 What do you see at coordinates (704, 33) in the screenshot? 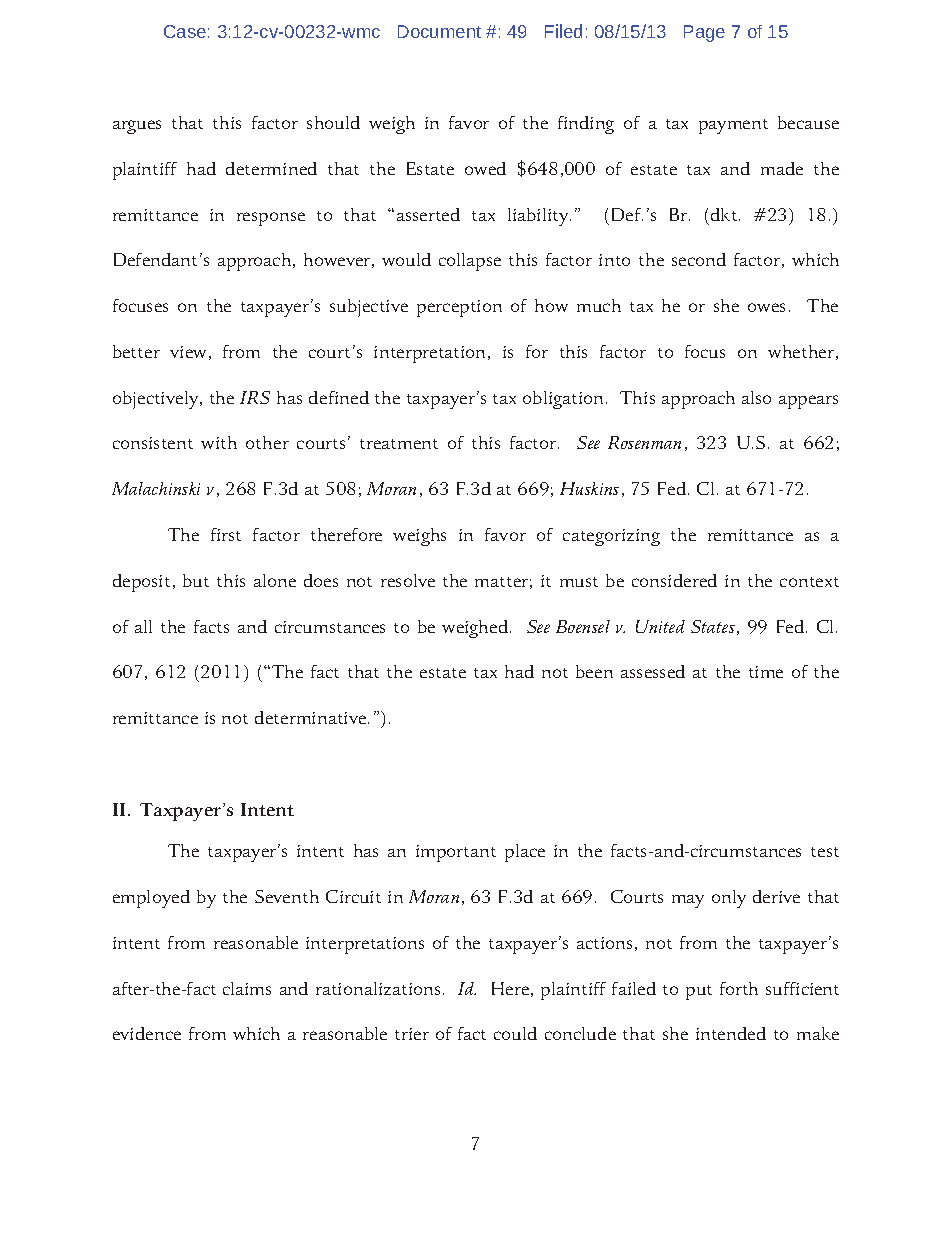
I see `Page` at bounding box center [704, 33].
